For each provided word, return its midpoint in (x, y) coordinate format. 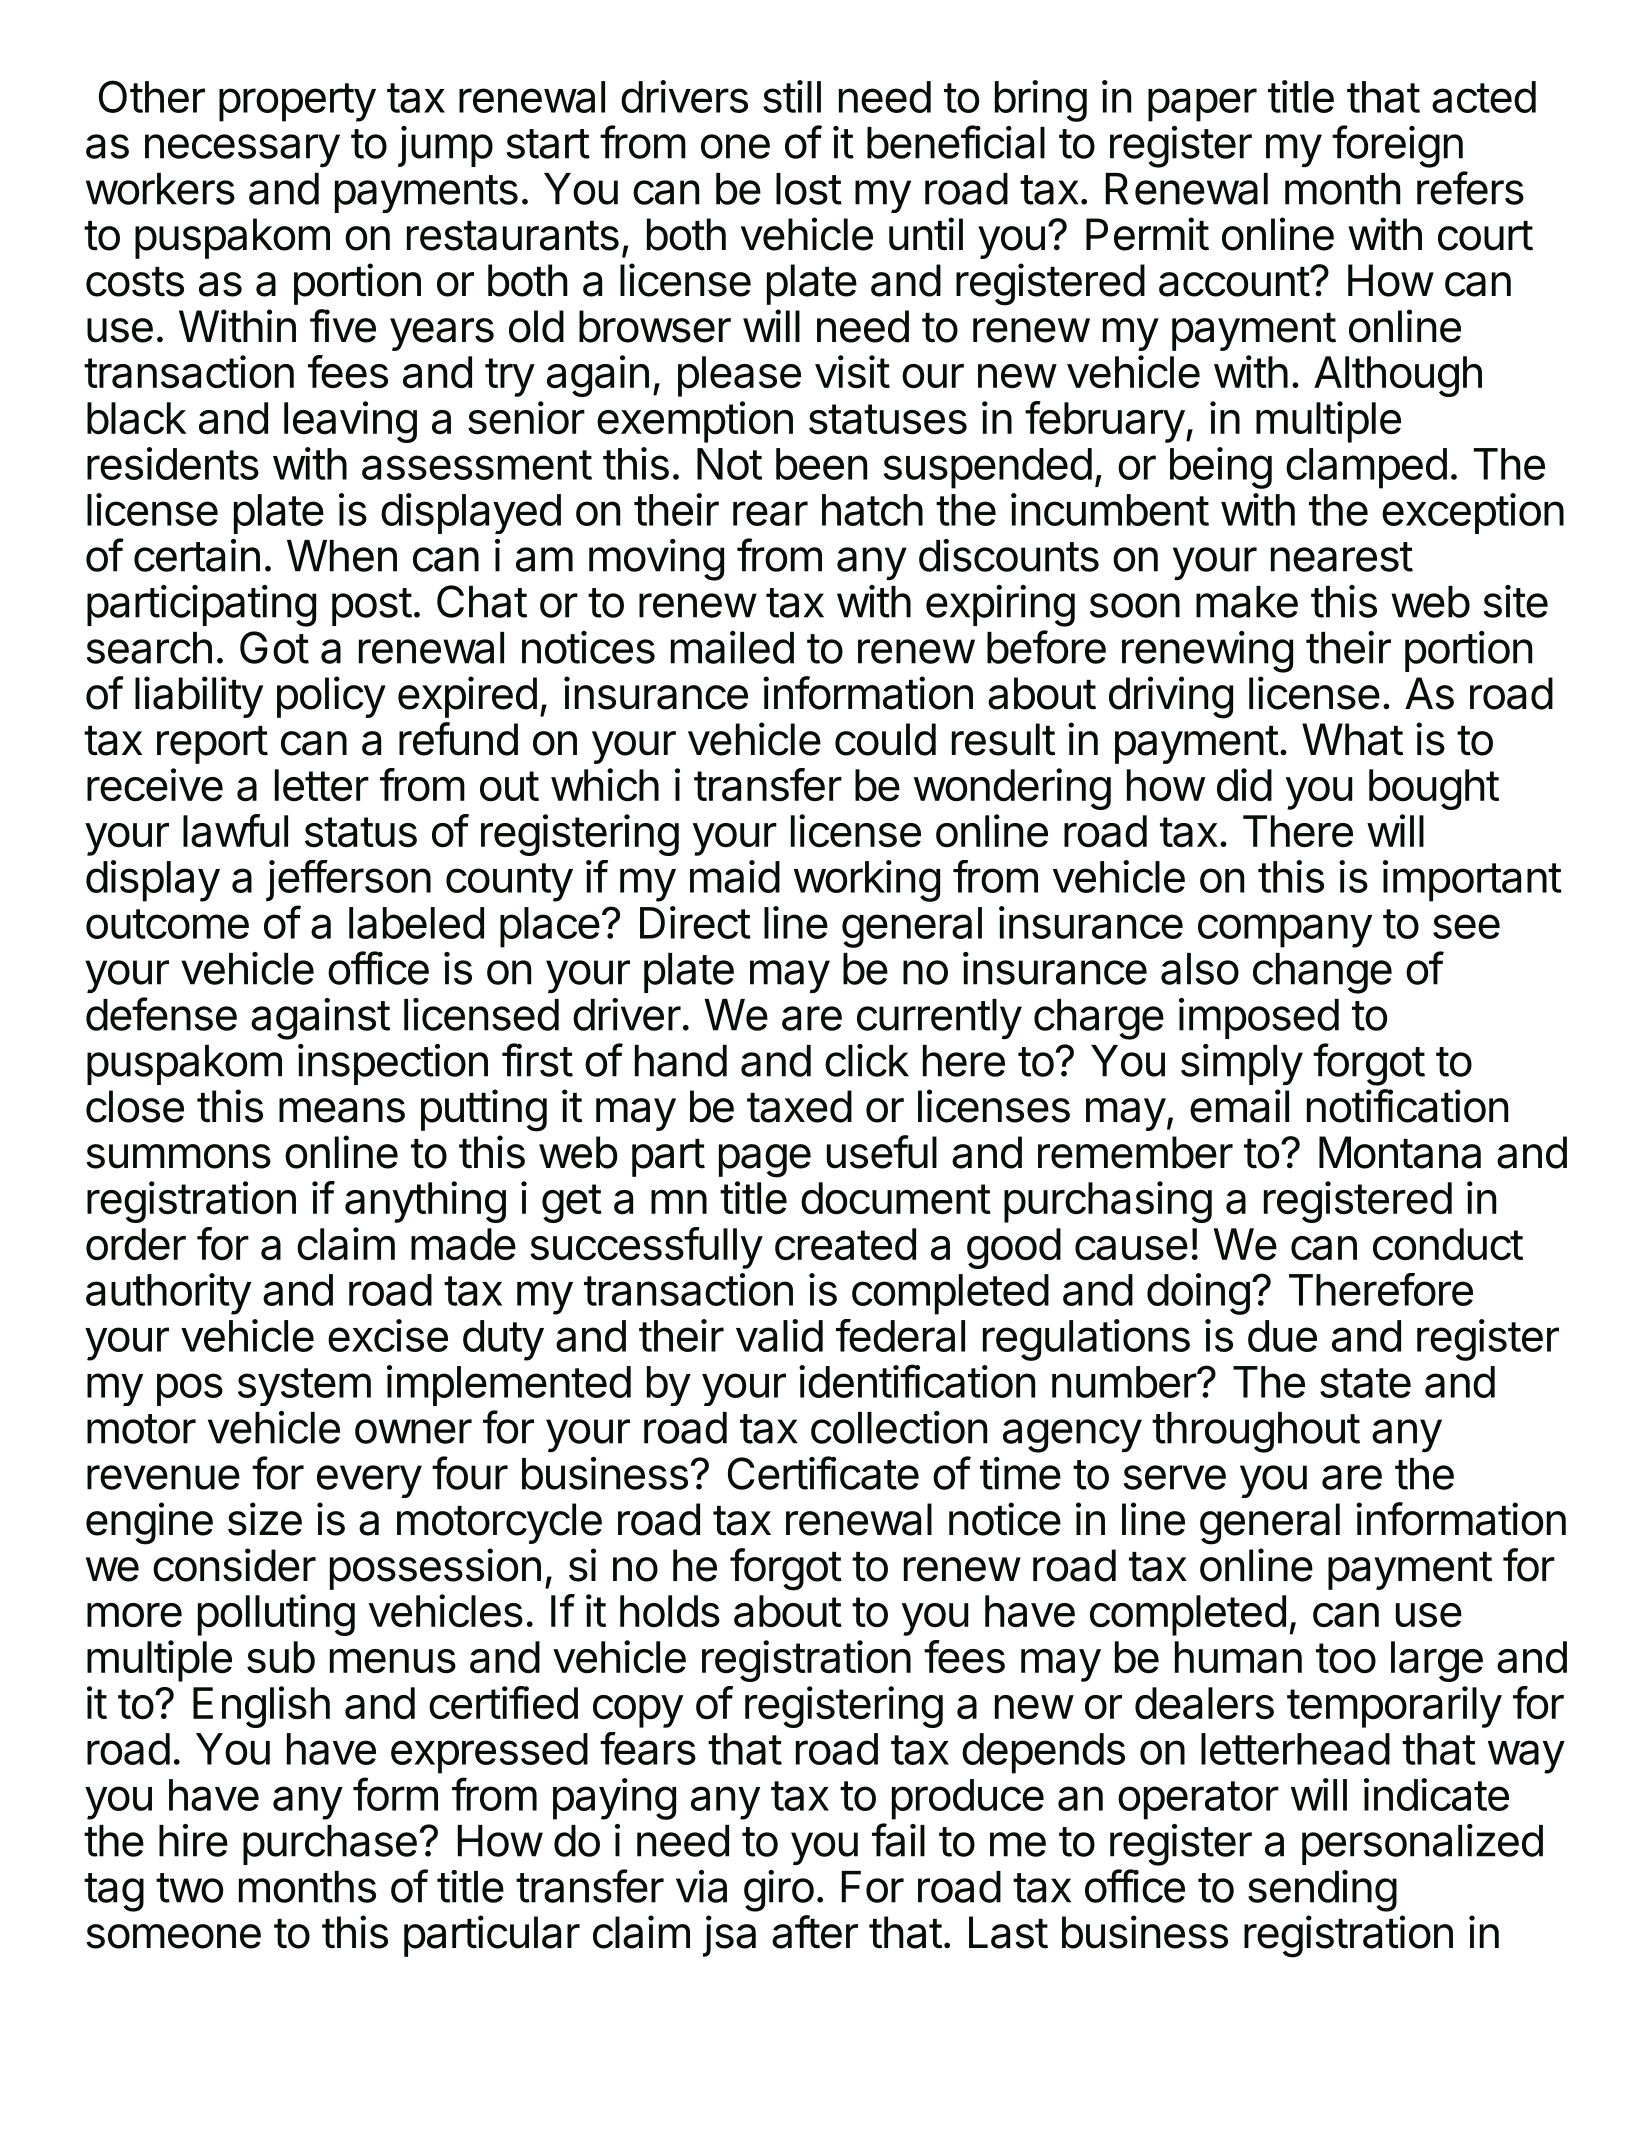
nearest (1342, 557)
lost (809, 189)
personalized (1422, 1844)
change (1322, 973)
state (1365, 1383)
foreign (1397, 146)
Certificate (823, 1473)
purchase (330, 1845)
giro (779, 1891)
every (369, 1481)
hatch (872, 510)
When (342, 556)
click (867, 1060)
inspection (393, 1064)
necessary (242, 151)
